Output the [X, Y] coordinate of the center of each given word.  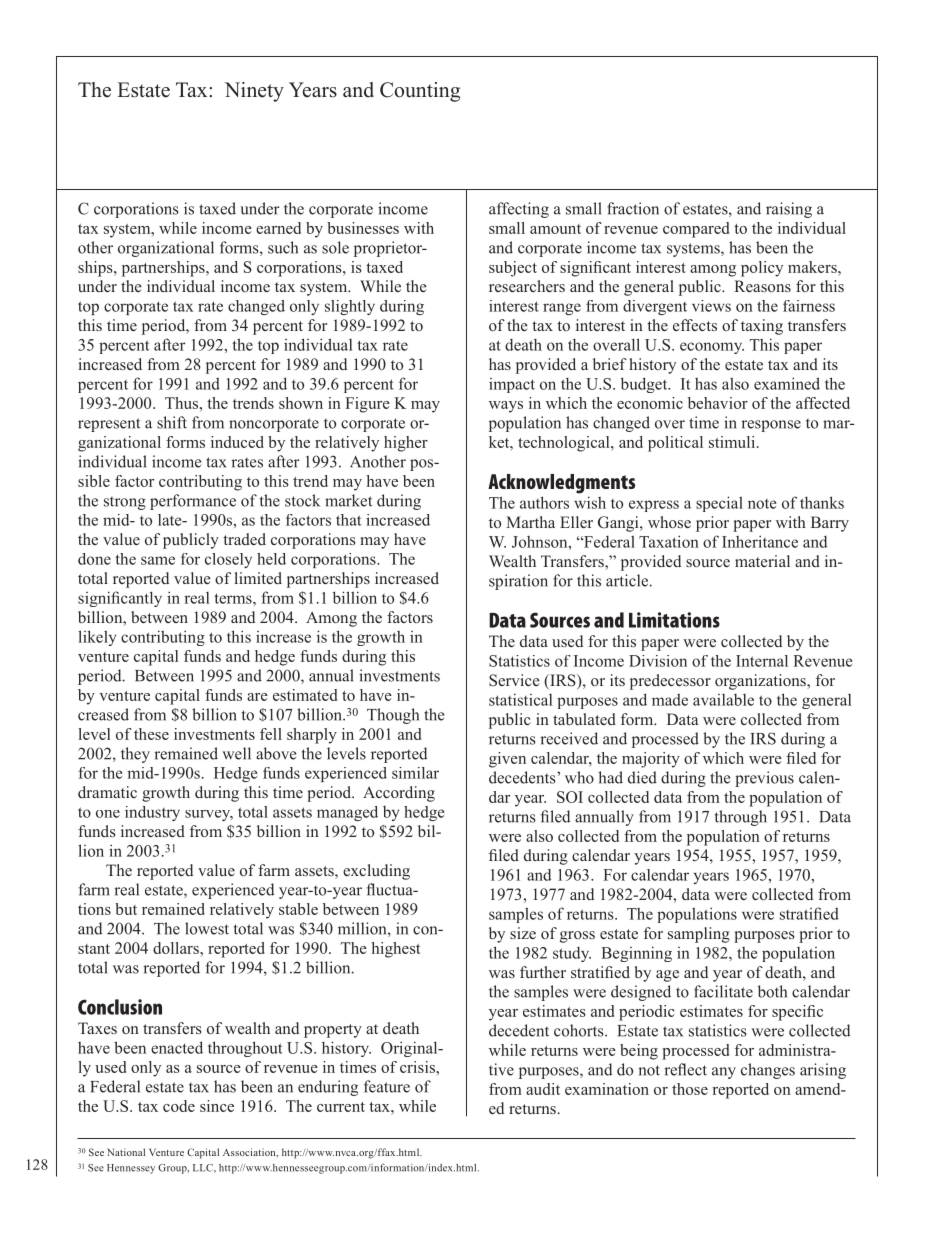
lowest [207, 928]
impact [512, 385]
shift [172, 422]
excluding [376, 872]
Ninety [254, 92]
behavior [718, 403]
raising [789, 210]
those [690, 1089]
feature [387, 1086]
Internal [762, 661]
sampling [699, 935]
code [179, 1106]
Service [514, 680]
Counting [420, 92]
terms [234, 598]
